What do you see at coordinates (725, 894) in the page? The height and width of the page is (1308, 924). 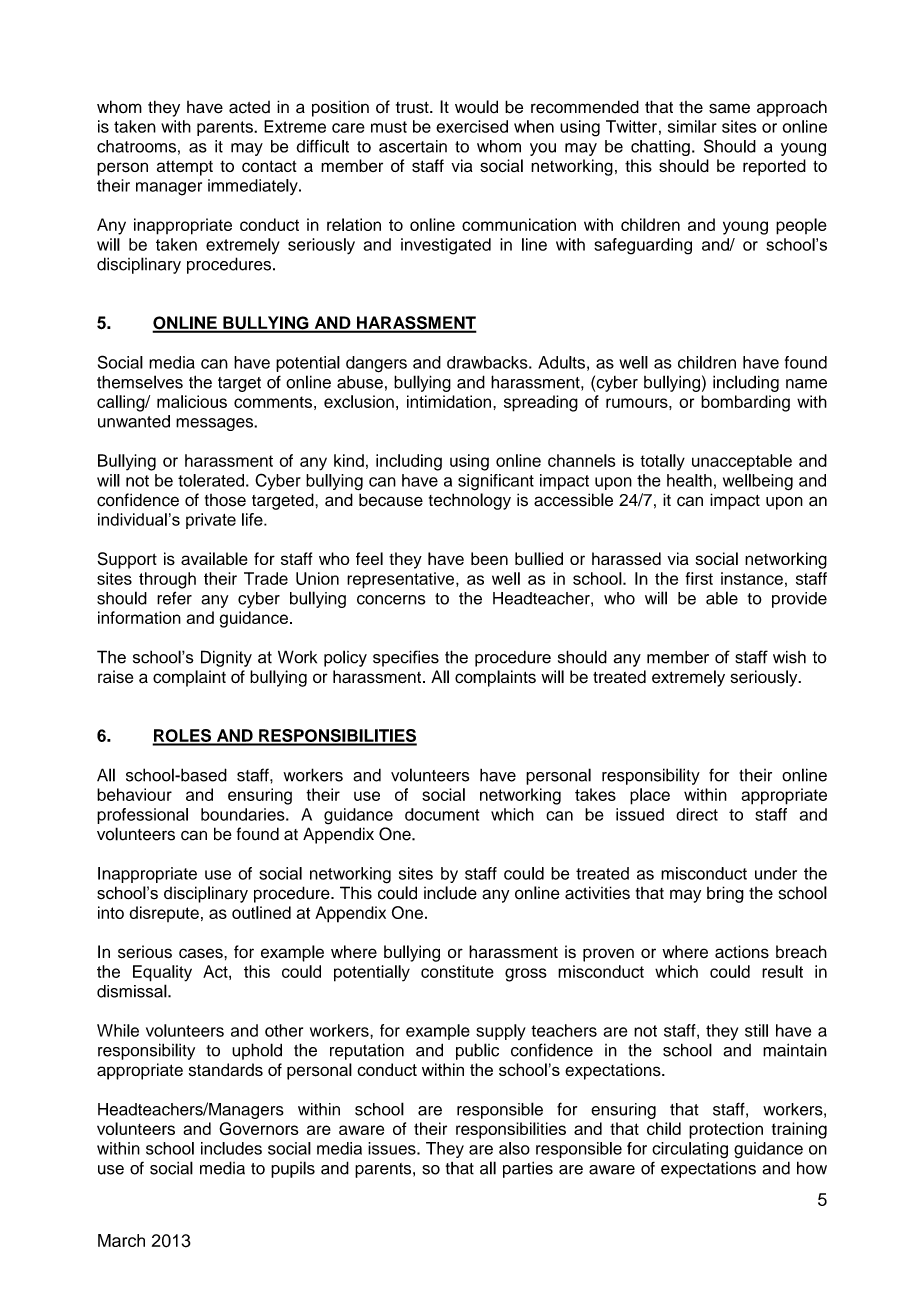 I see `bring` at bounding box center [725, 894].
